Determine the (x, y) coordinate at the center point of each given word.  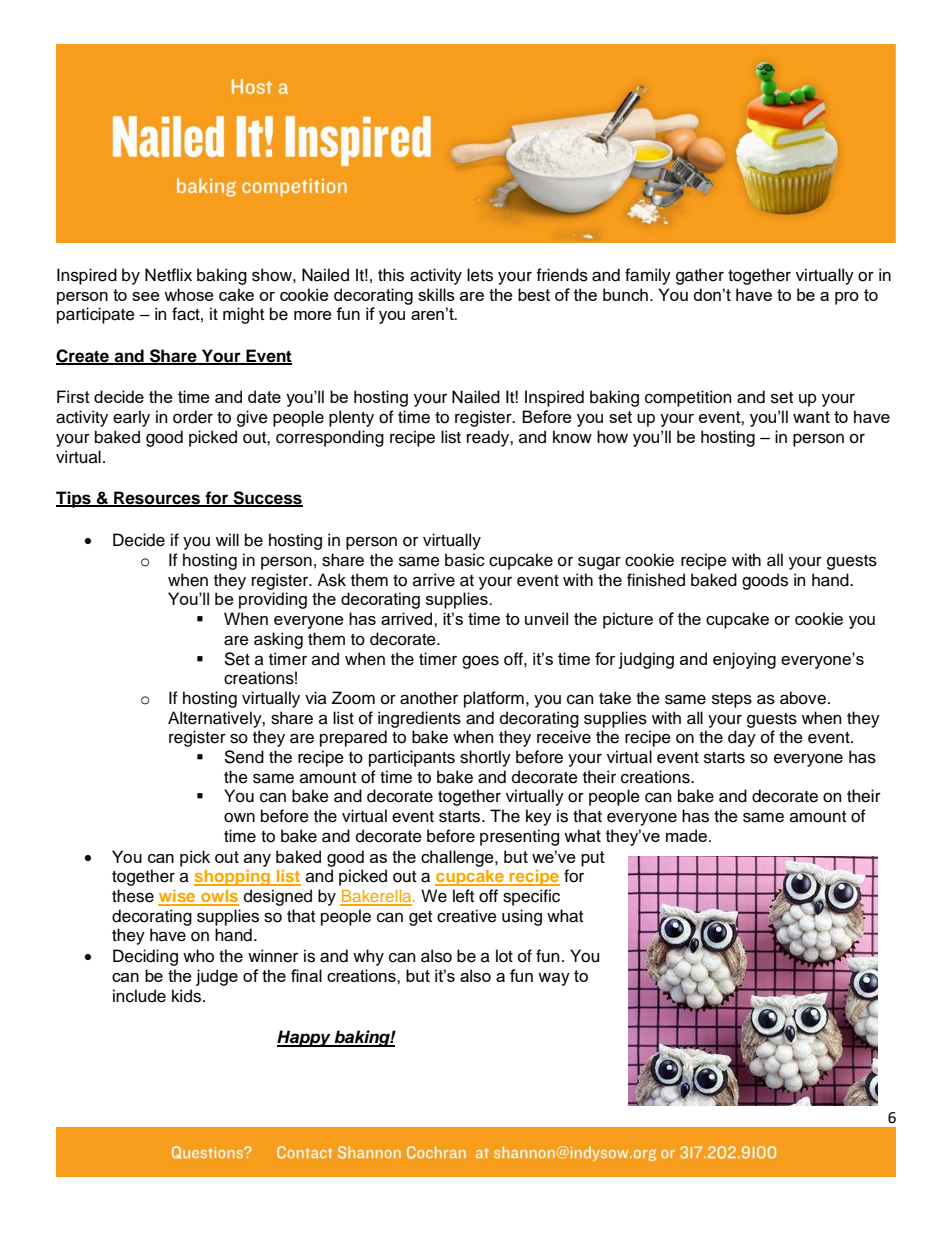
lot (504, 956)
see (146, 296)
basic (465, 560)
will (227, 539)
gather (700, 276)
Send (244, 757)
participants (412, 758)
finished (656, 580)
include (139, 996)
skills (436, 294)
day (742, 738)
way (554, 979)
